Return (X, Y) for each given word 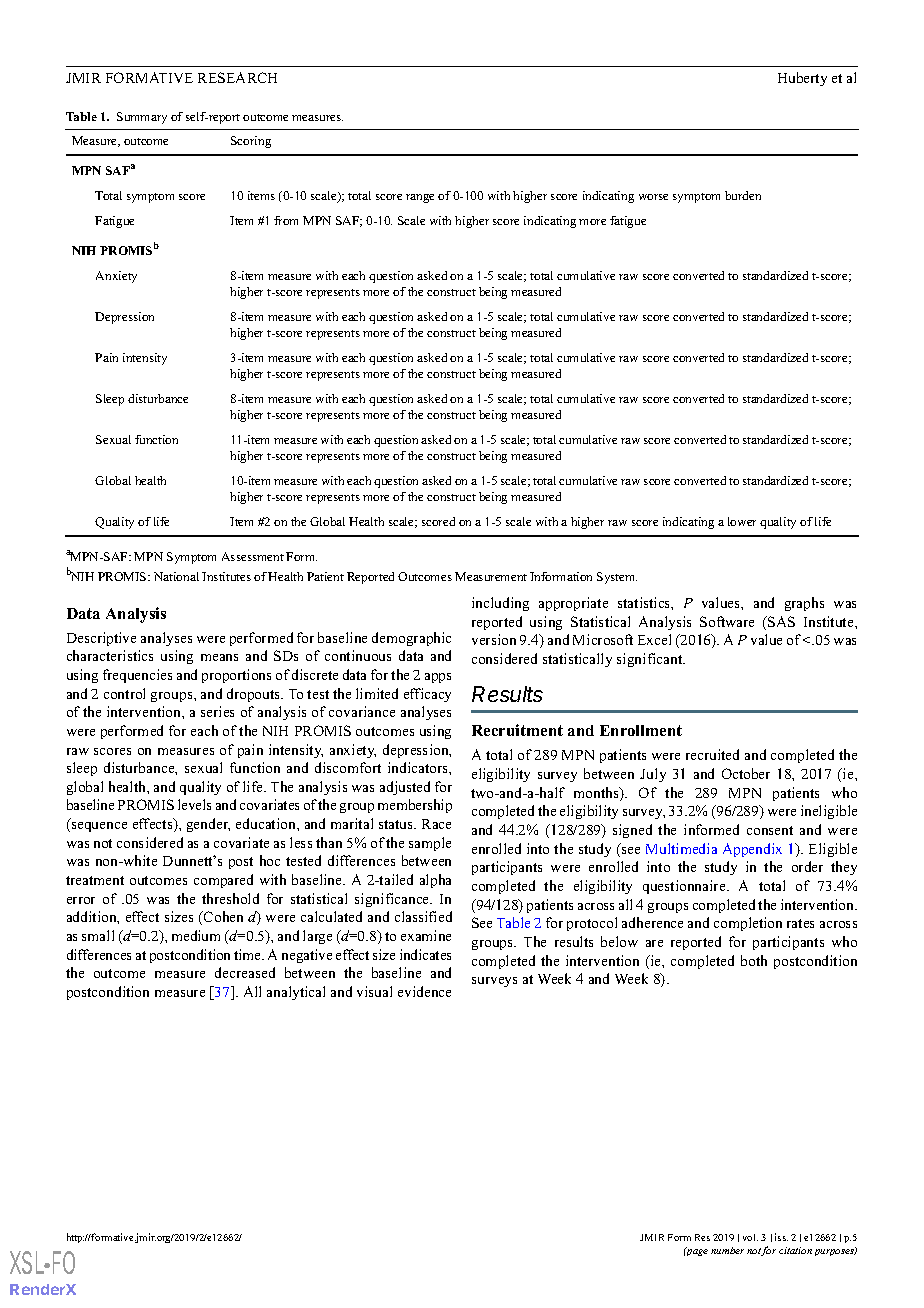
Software (727, 621)
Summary (142, 118)
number (727, 1250)
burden (743, 195)
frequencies (137, 676)
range (420, 198)
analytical (296, 993)
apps (438, 678)
